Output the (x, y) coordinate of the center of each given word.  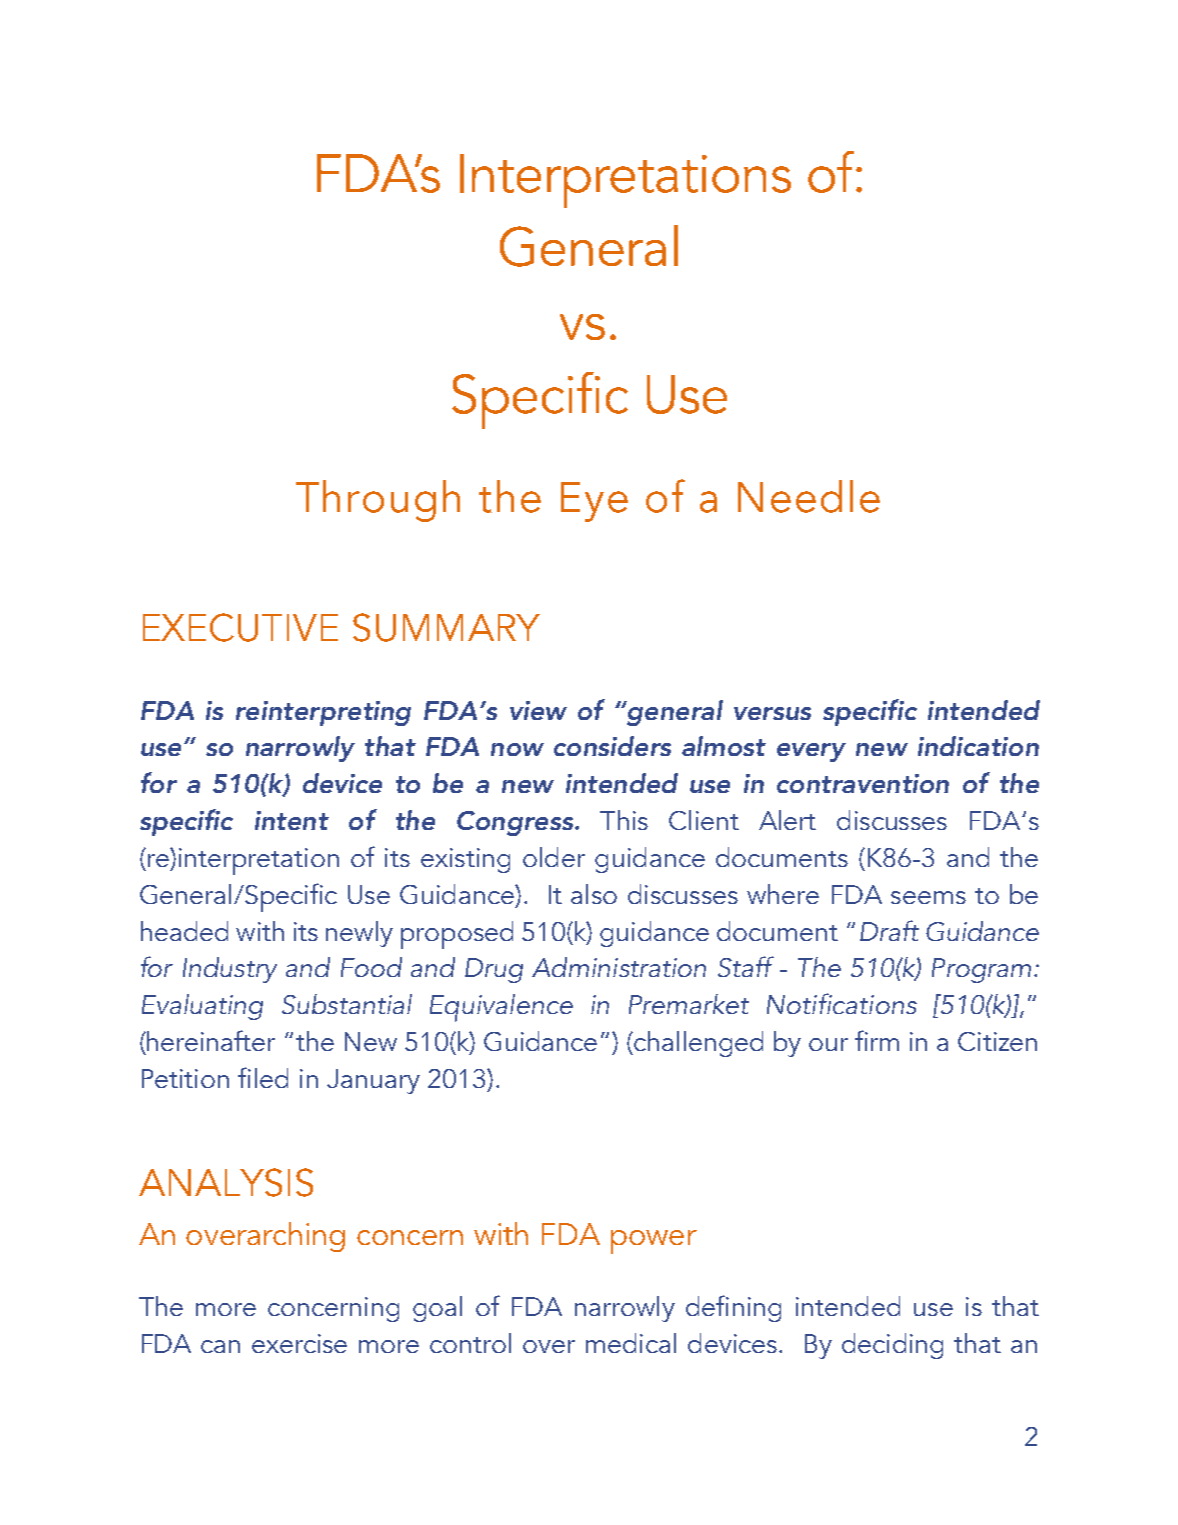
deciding (892, 1346)
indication (978, 746)
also (594, 894)
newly (359, 934)
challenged (697, 1044)
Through (378, 501)
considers (612, 746)
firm (877, 1040)
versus (772, 713)
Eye (594, 502)
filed (263, 1077)
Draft (889, 930)
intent (292, 820)
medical (631, 1343)
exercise (299, 1343)
